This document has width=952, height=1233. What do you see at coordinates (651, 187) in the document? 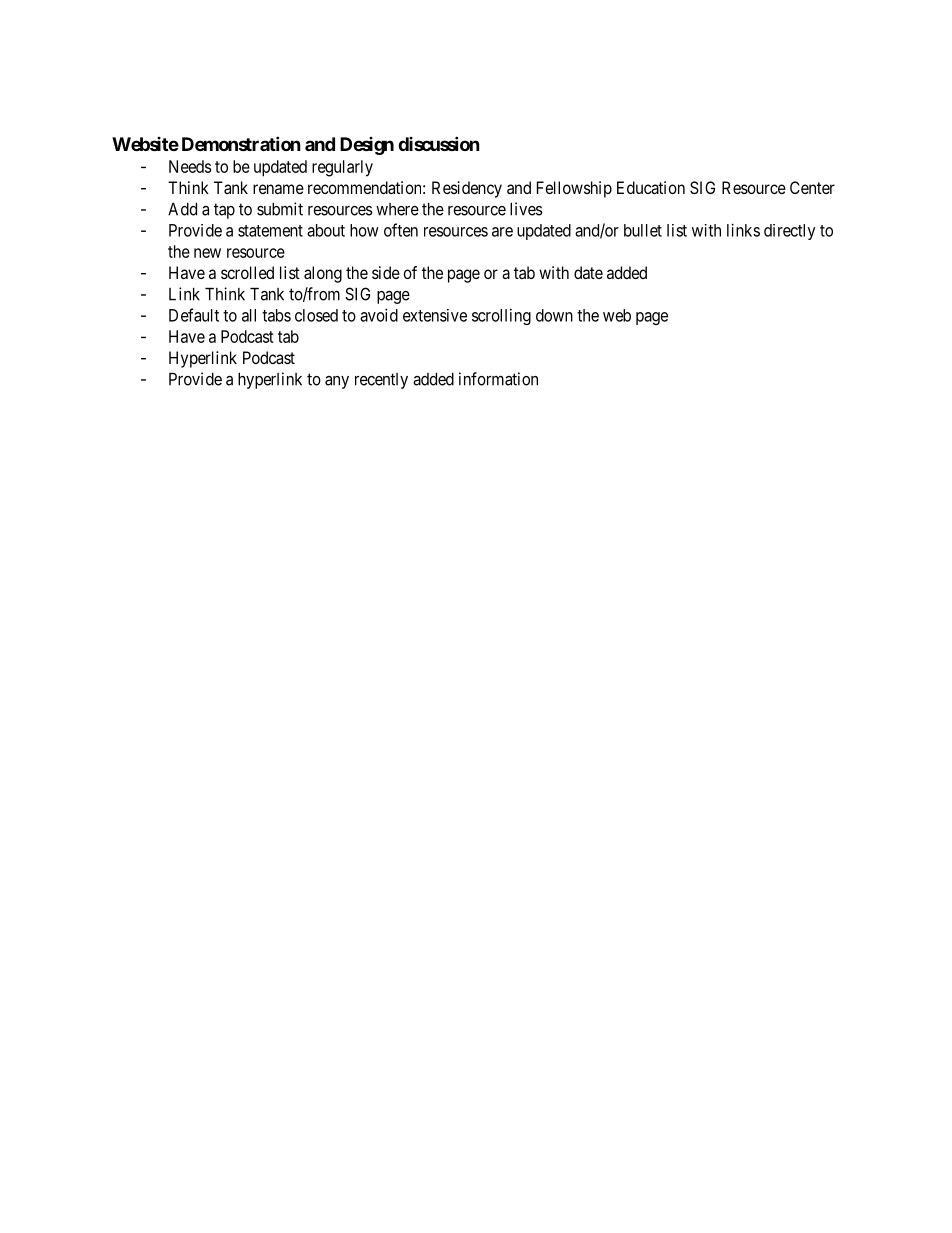
I see `Education` at bounding box center [651, 187].
